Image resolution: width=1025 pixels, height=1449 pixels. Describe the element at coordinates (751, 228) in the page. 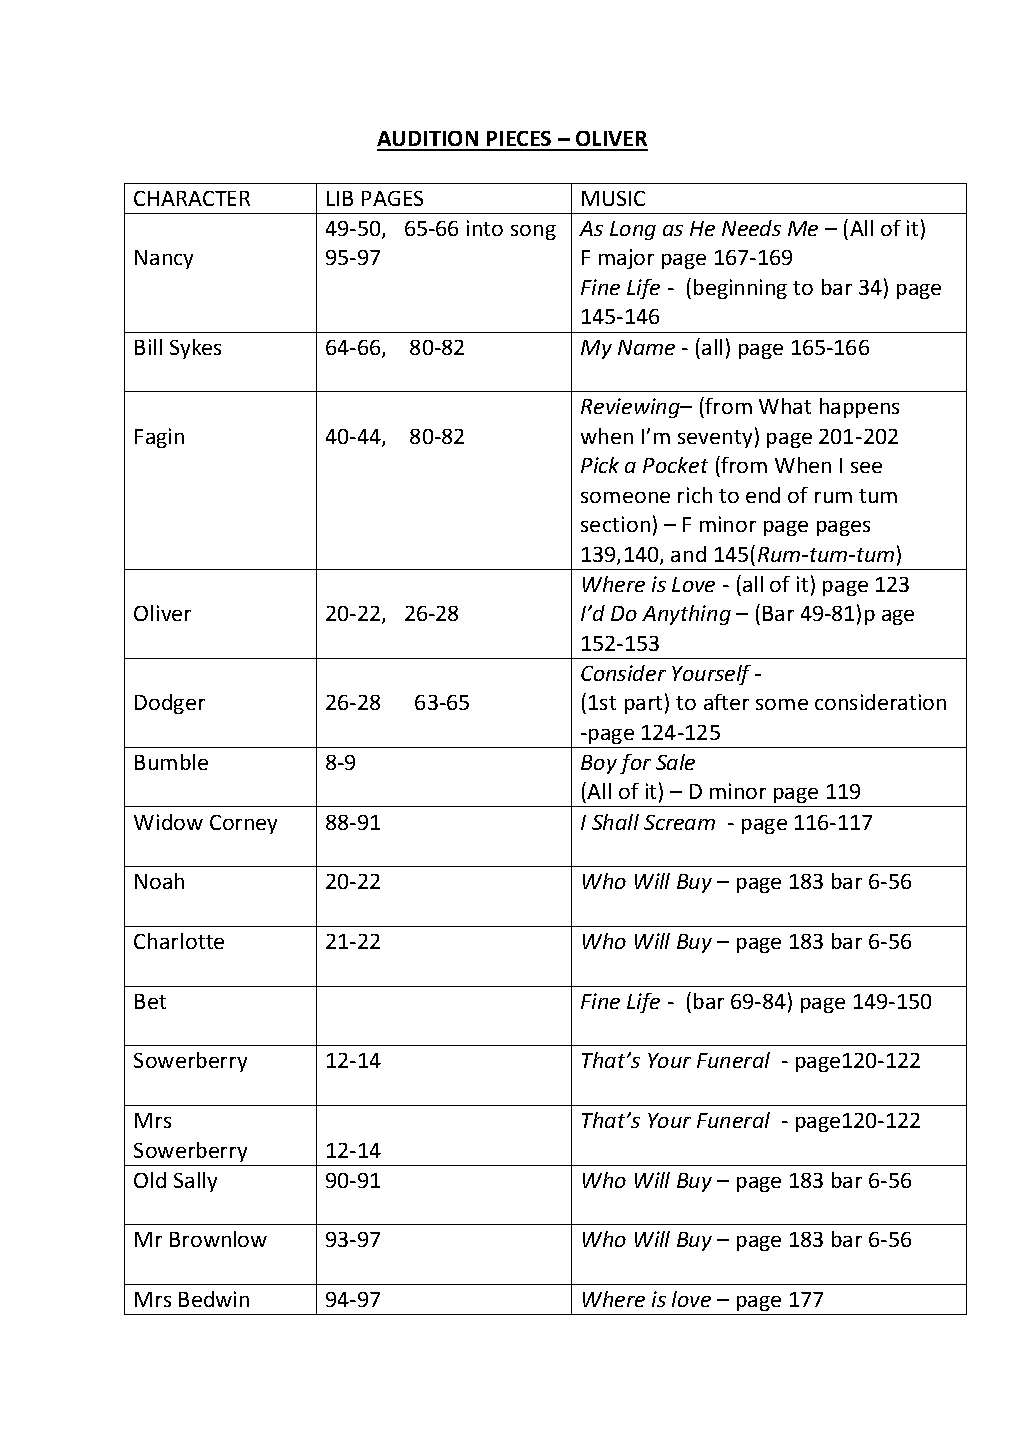

I see `Needs` at that location.
